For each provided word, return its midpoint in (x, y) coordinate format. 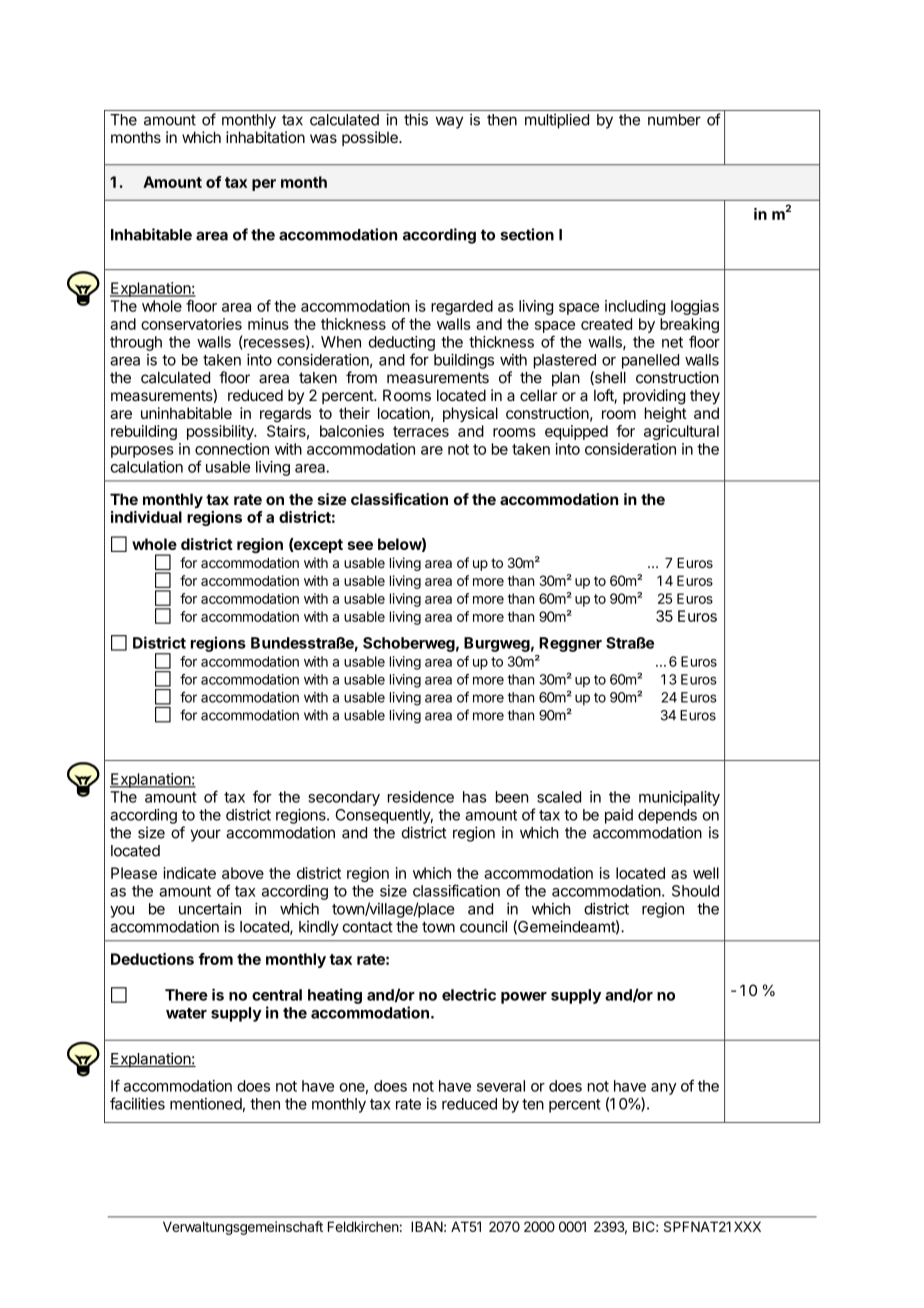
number (674, 120)
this (416, 119)
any (664, 1089)
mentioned (206, 1104)
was (323, 138)
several (501, 1086)
